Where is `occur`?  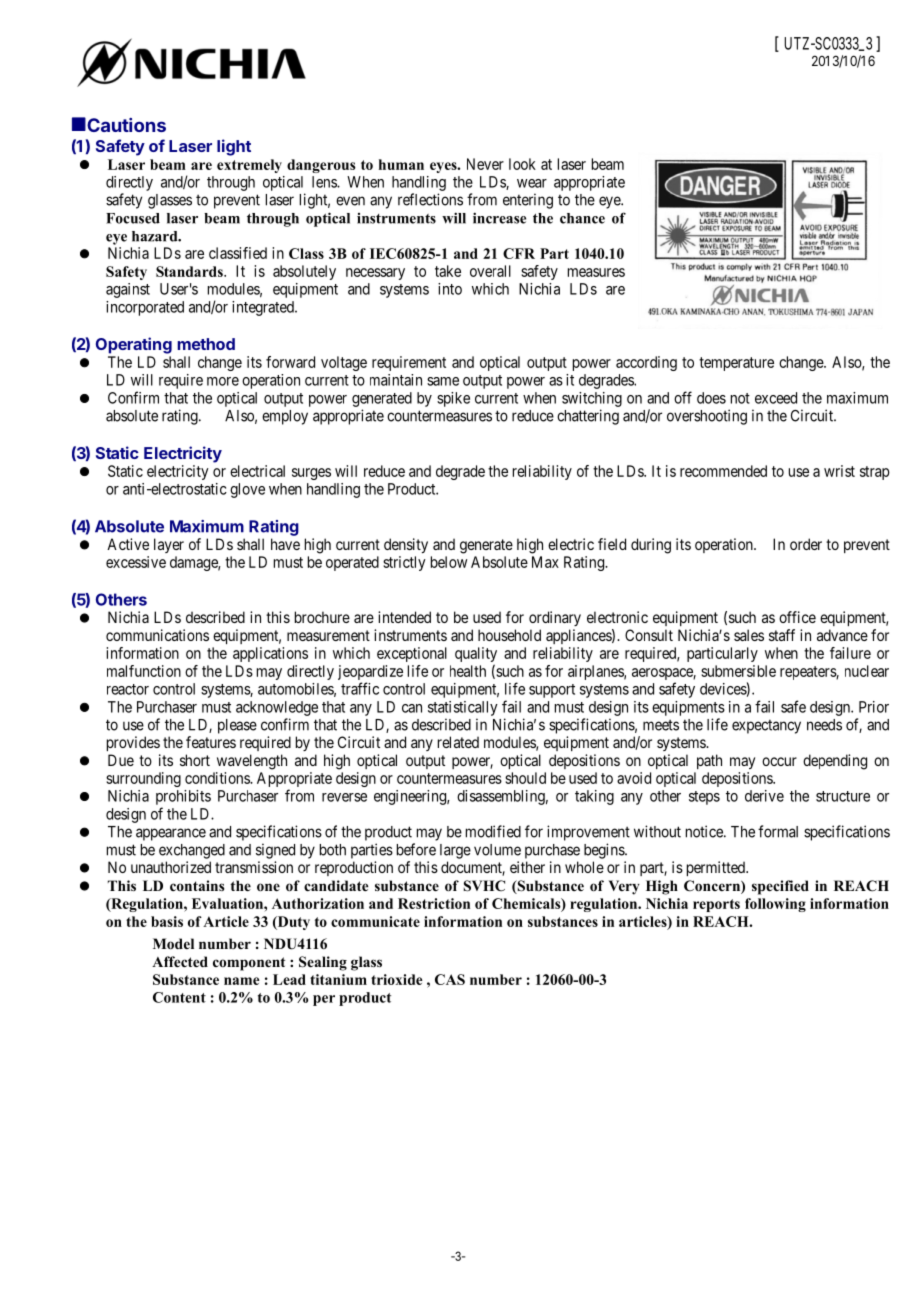 occur is located at coordinates (779, 761).
